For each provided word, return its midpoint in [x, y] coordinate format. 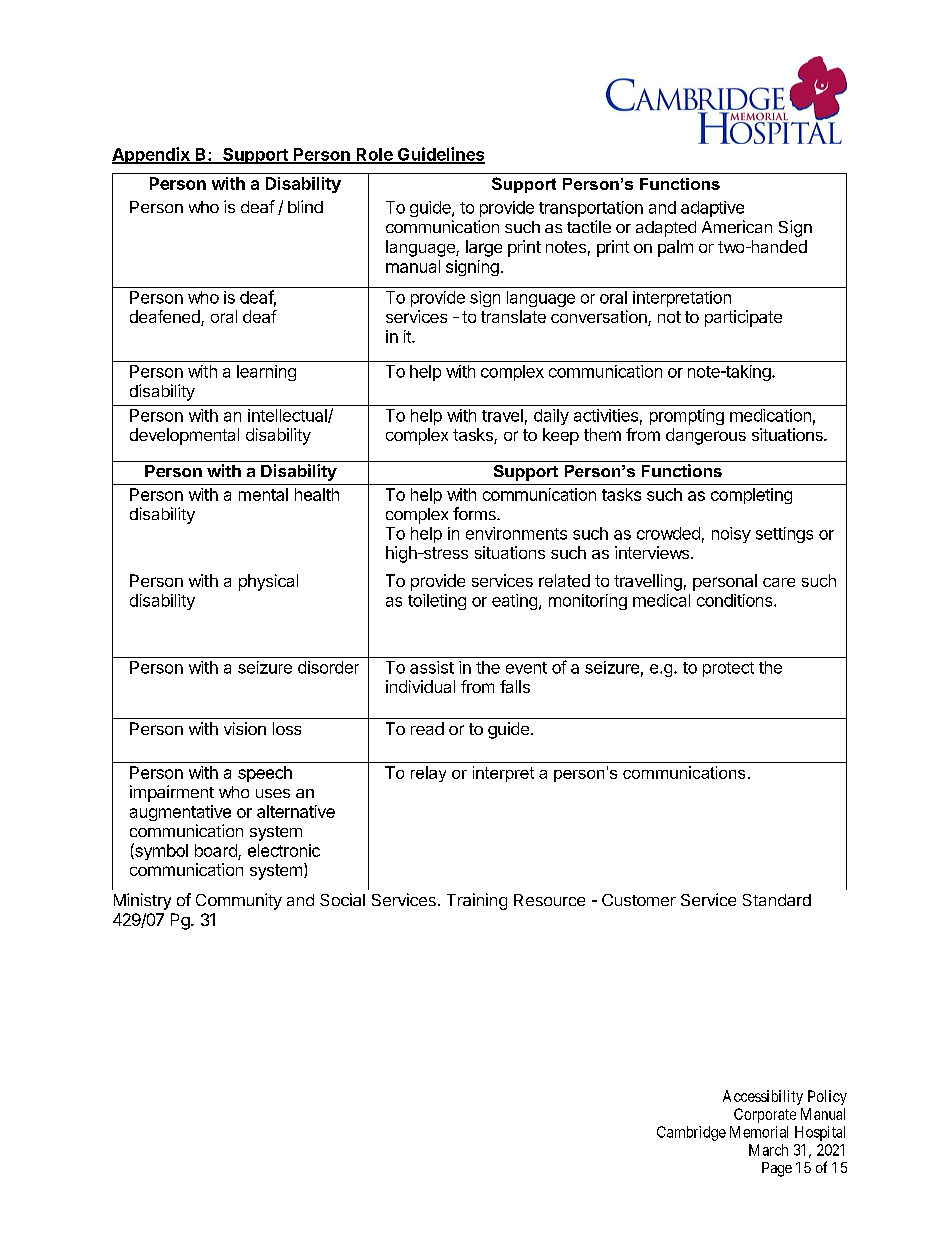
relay [428, 774]
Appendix [152, 155]
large [484, 248]
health [317, 494]
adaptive [712, 209]
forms [475, 513]
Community [239, 901]
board [216, 850]
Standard [777, 900]
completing [751, 496]
